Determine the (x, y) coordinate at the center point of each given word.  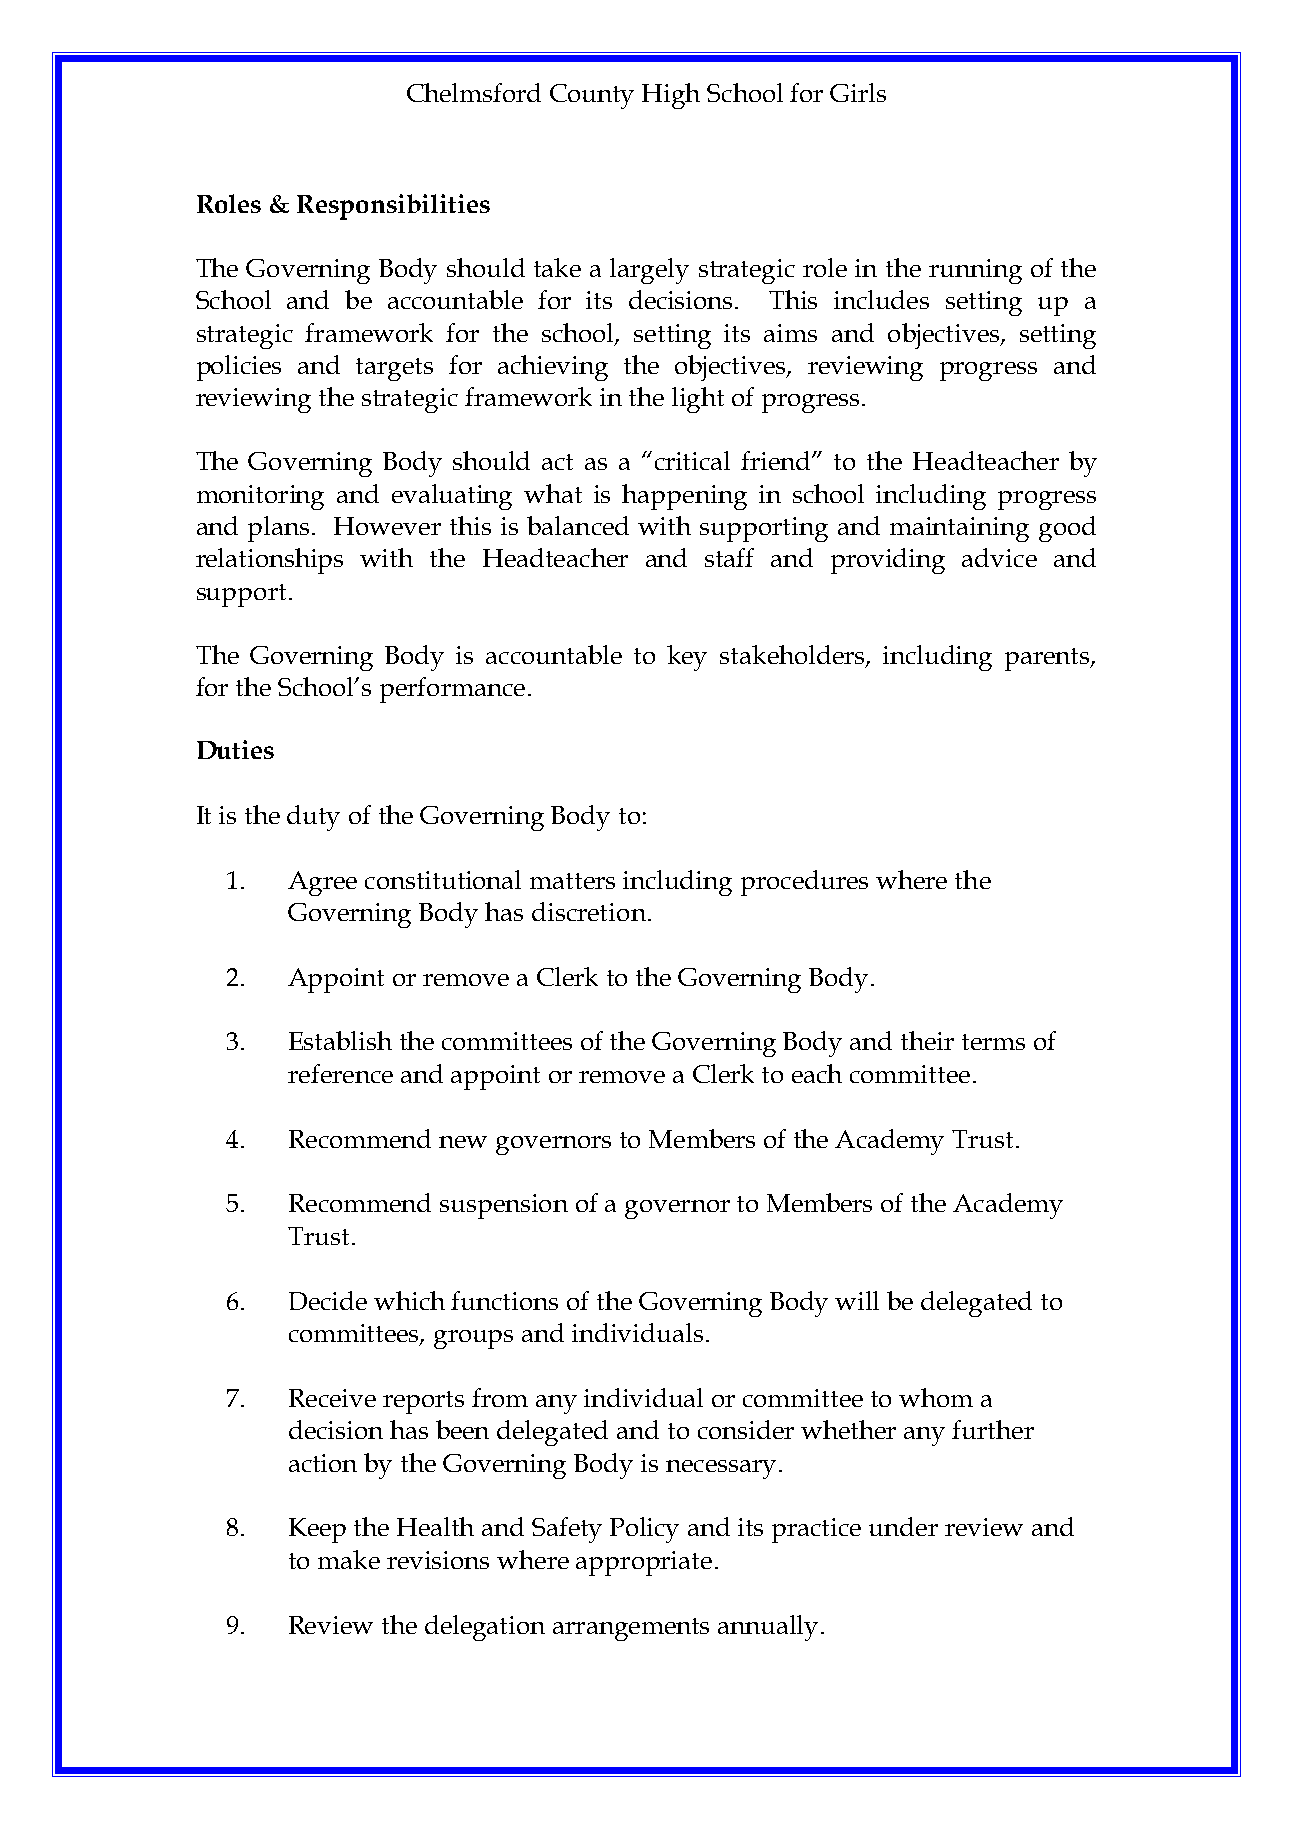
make (349, 1559)
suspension (504, 1206)
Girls (858, 92)
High (671, 96)
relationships (269, 561)
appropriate (644, 1563)
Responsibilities (393, 207)
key (687, 658)
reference (340, 1073)
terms (993, 1042)
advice (999, 557)
